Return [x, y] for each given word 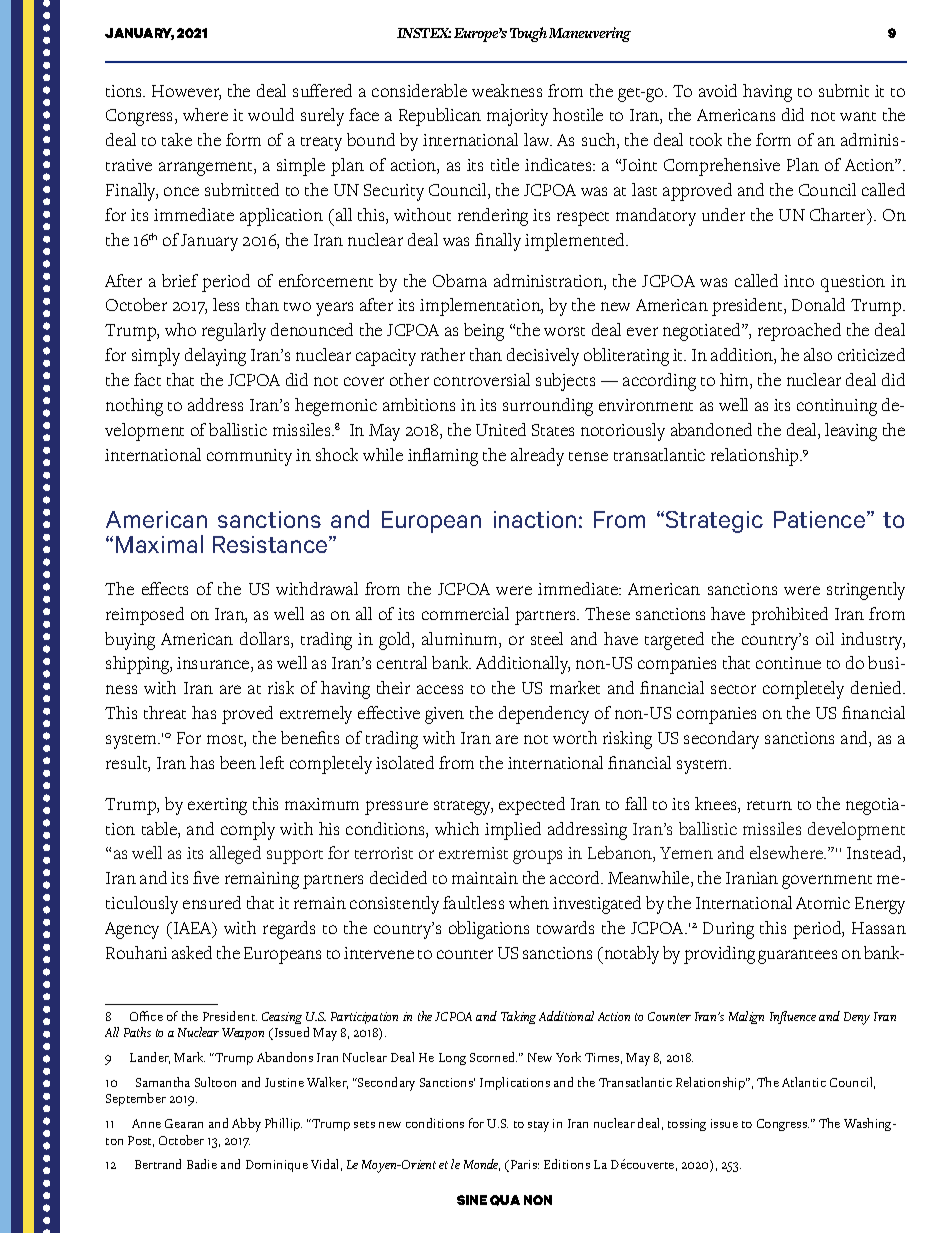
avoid [718, 90]
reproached [799, 332]
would [271, 114]
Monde [482, 1165]
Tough [528, 34]
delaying [215, 357]
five [206, 877]
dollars [266, 640]
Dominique [277, 1166]
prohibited [789, 616]
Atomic [823, 903]
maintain [485, 878]
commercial [465, 613]
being [484, 332]
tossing [687, 1125]
